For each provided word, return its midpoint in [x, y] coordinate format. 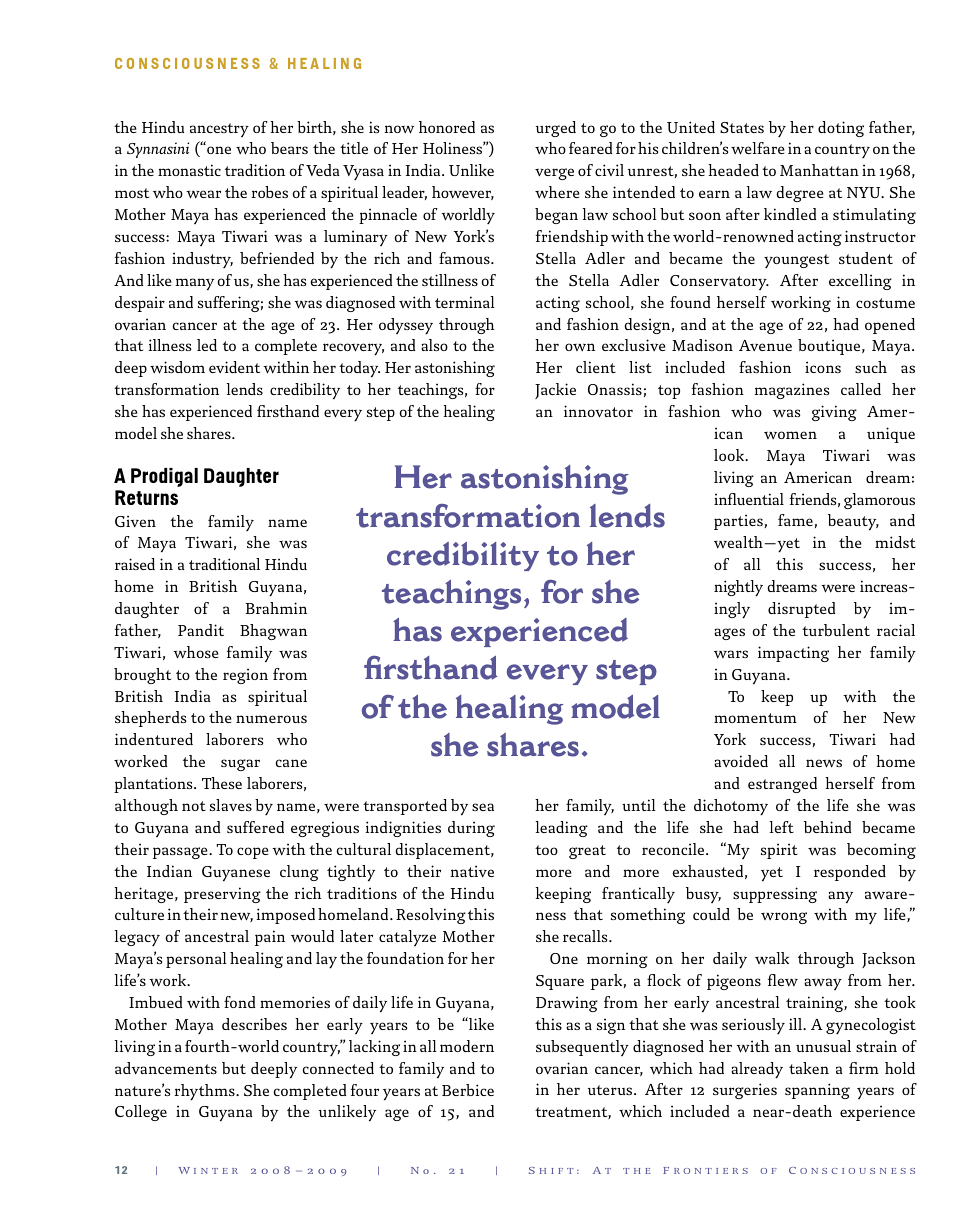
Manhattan [819, 170]
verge [554, 174]
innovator [598, 411]
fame [795, 520]
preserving [222, 895]
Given [135, 521]
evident [234, 367]
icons [823, 367]
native [472, 871]
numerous [271, 719]
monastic [189, 170]
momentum [755, 718]
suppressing [775, 895]
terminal [465, 302]
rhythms [205, 1092]
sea [483, 807]
